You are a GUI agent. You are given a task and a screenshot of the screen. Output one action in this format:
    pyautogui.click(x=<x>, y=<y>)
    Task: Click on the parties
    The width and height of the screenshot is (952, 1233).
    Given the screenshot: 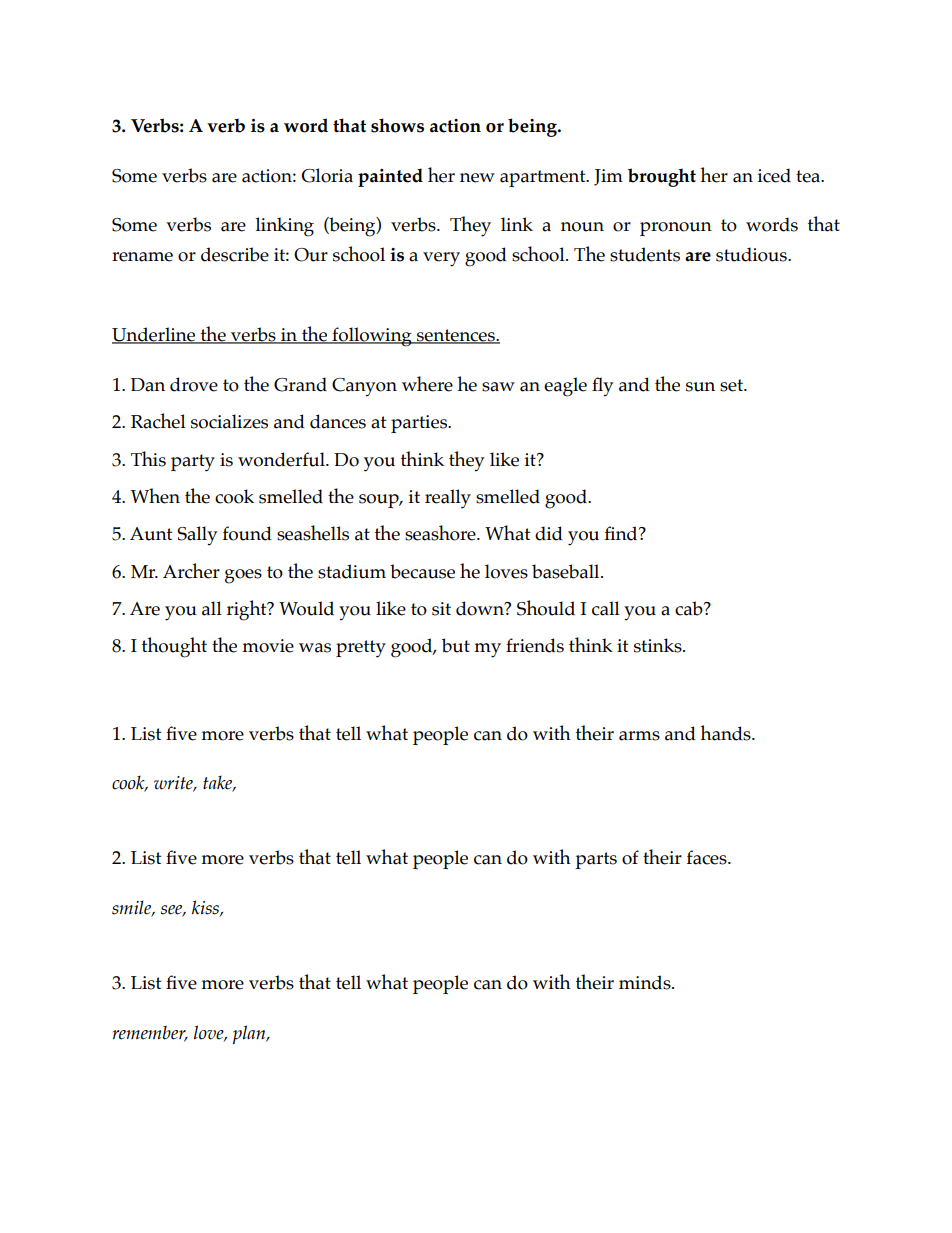 What is the action you would take?
    pyautogui.click(x=420, y=424)
